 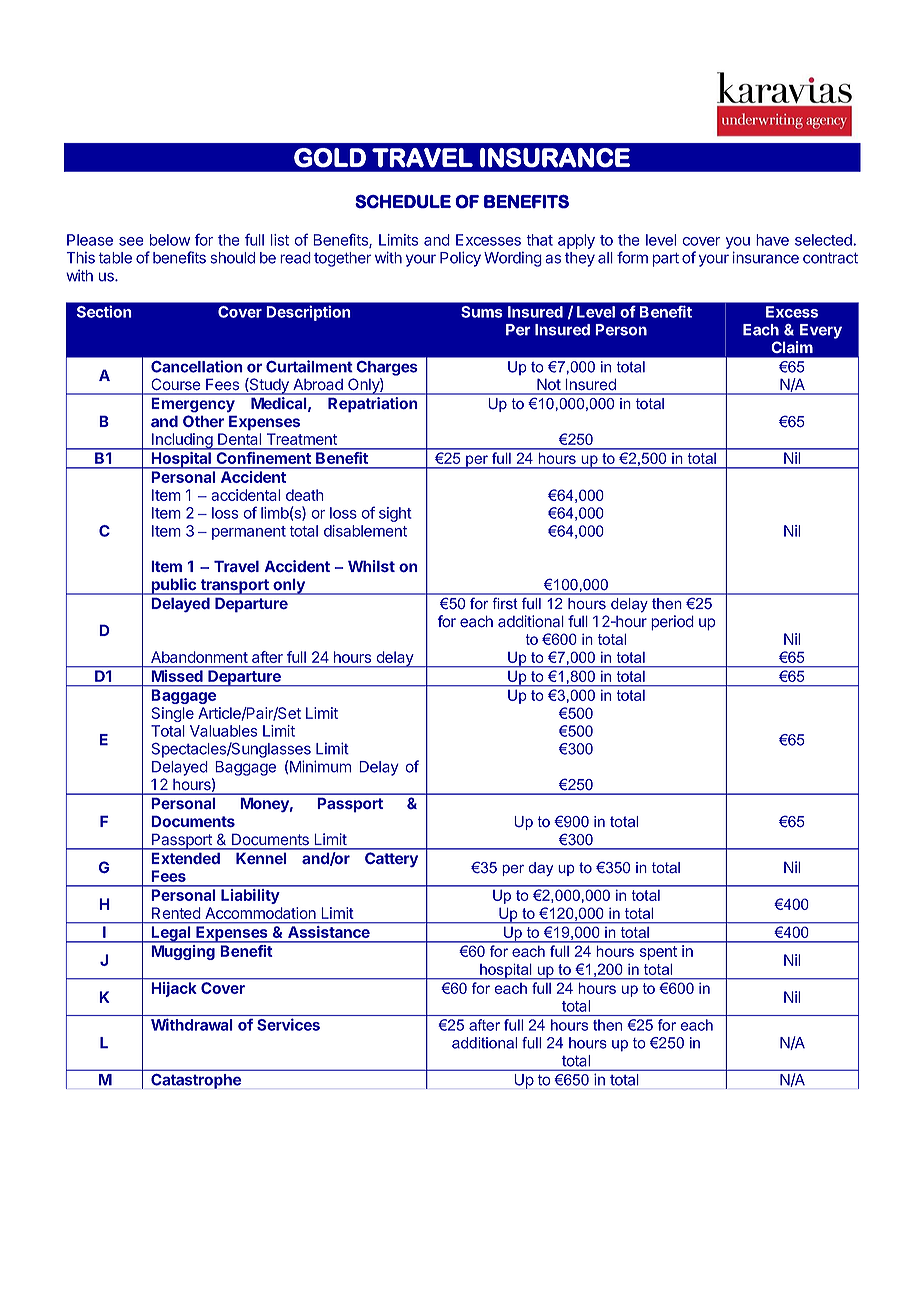 I want to click on Services, so click(x=288, y=1024).
